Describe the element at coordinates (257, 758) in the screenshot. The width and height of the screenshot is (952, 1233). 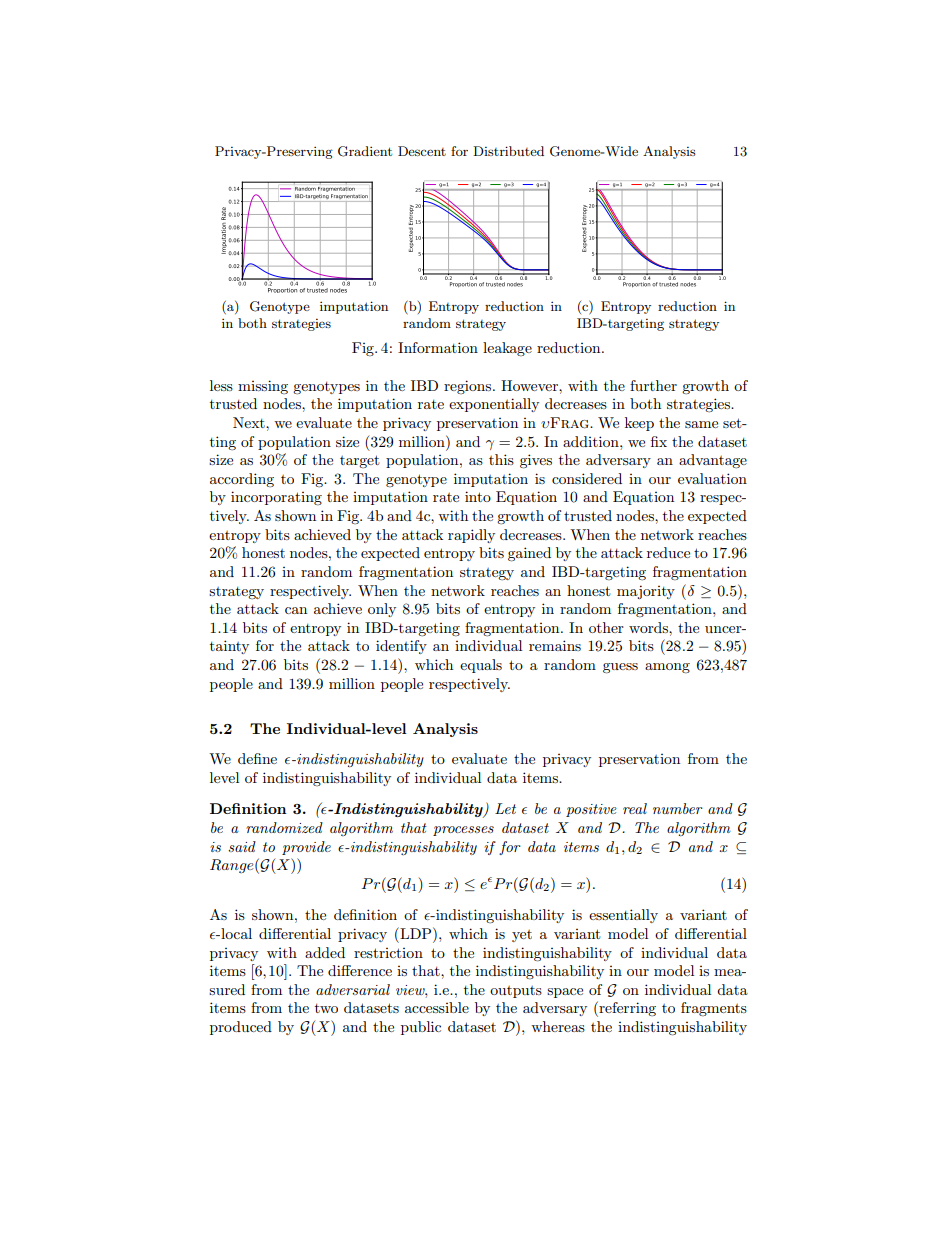
I see `define` at that location.
